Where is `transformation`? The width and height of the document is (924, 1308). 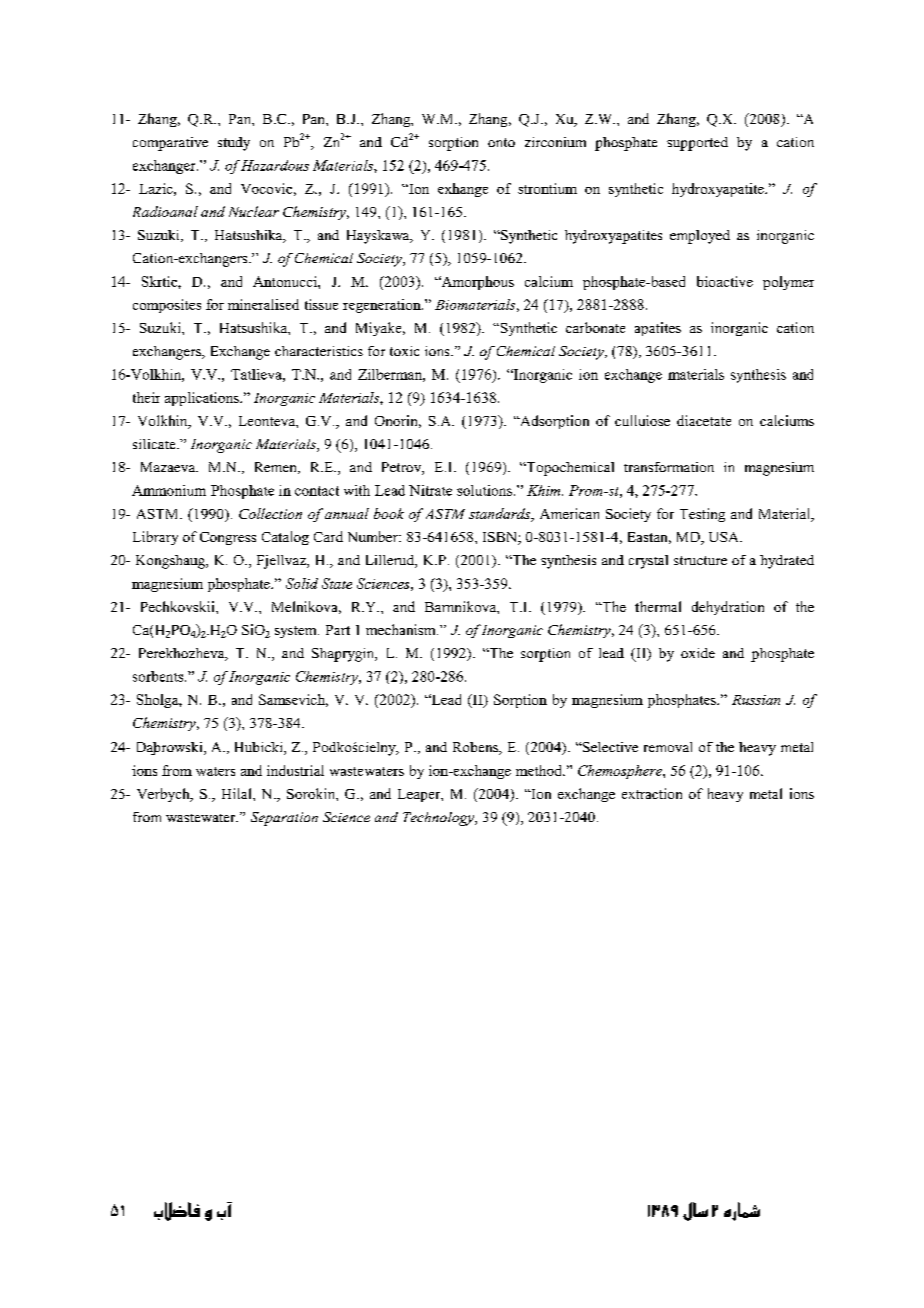
transformation is located at coordinates (669, 467).
